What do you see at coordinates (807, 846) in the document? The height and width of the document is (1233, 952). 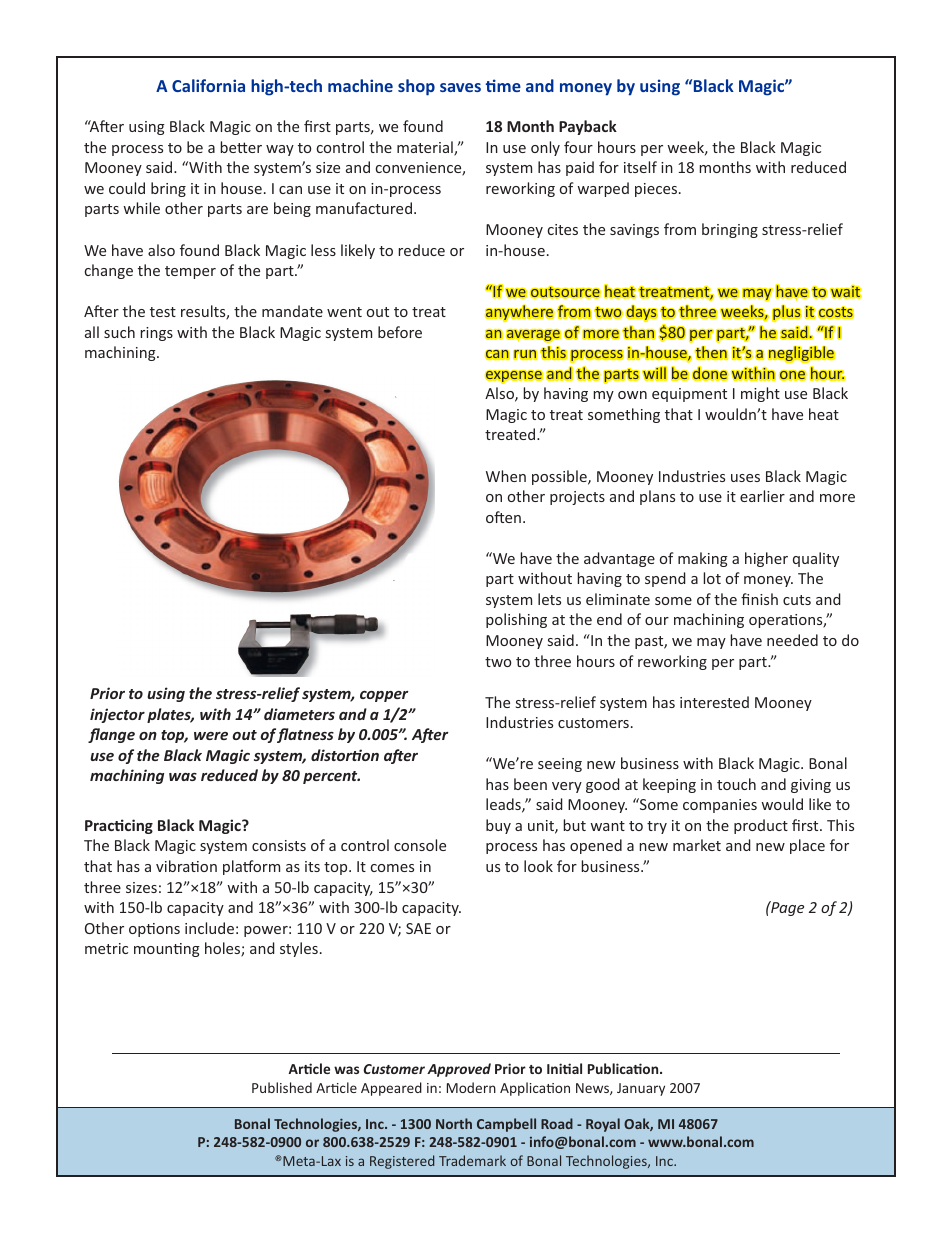 I see `place` at bounding box center [807, 846].
